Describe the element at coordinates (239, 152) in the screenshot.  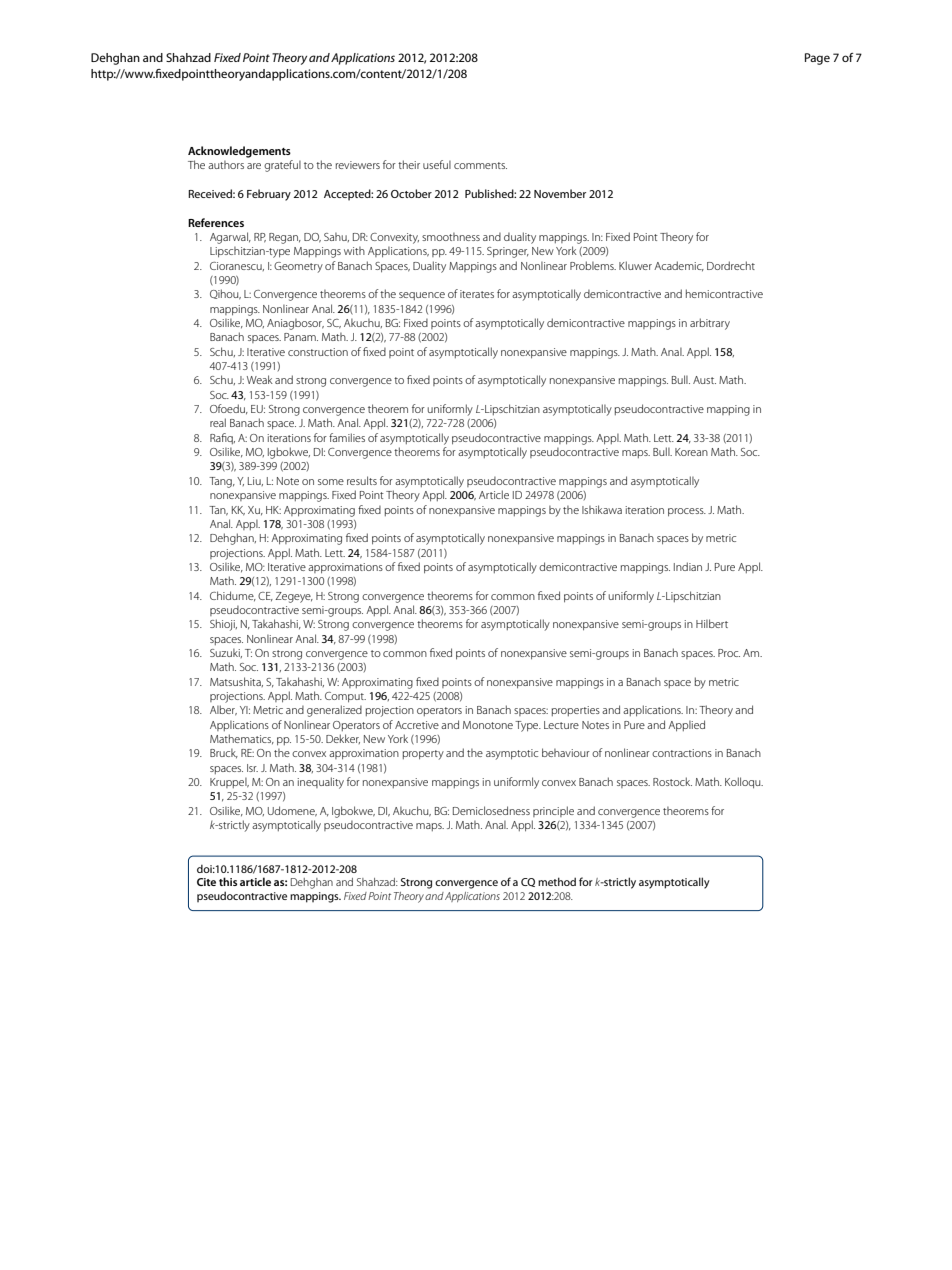
I see `Acknowledgements` at that location.
